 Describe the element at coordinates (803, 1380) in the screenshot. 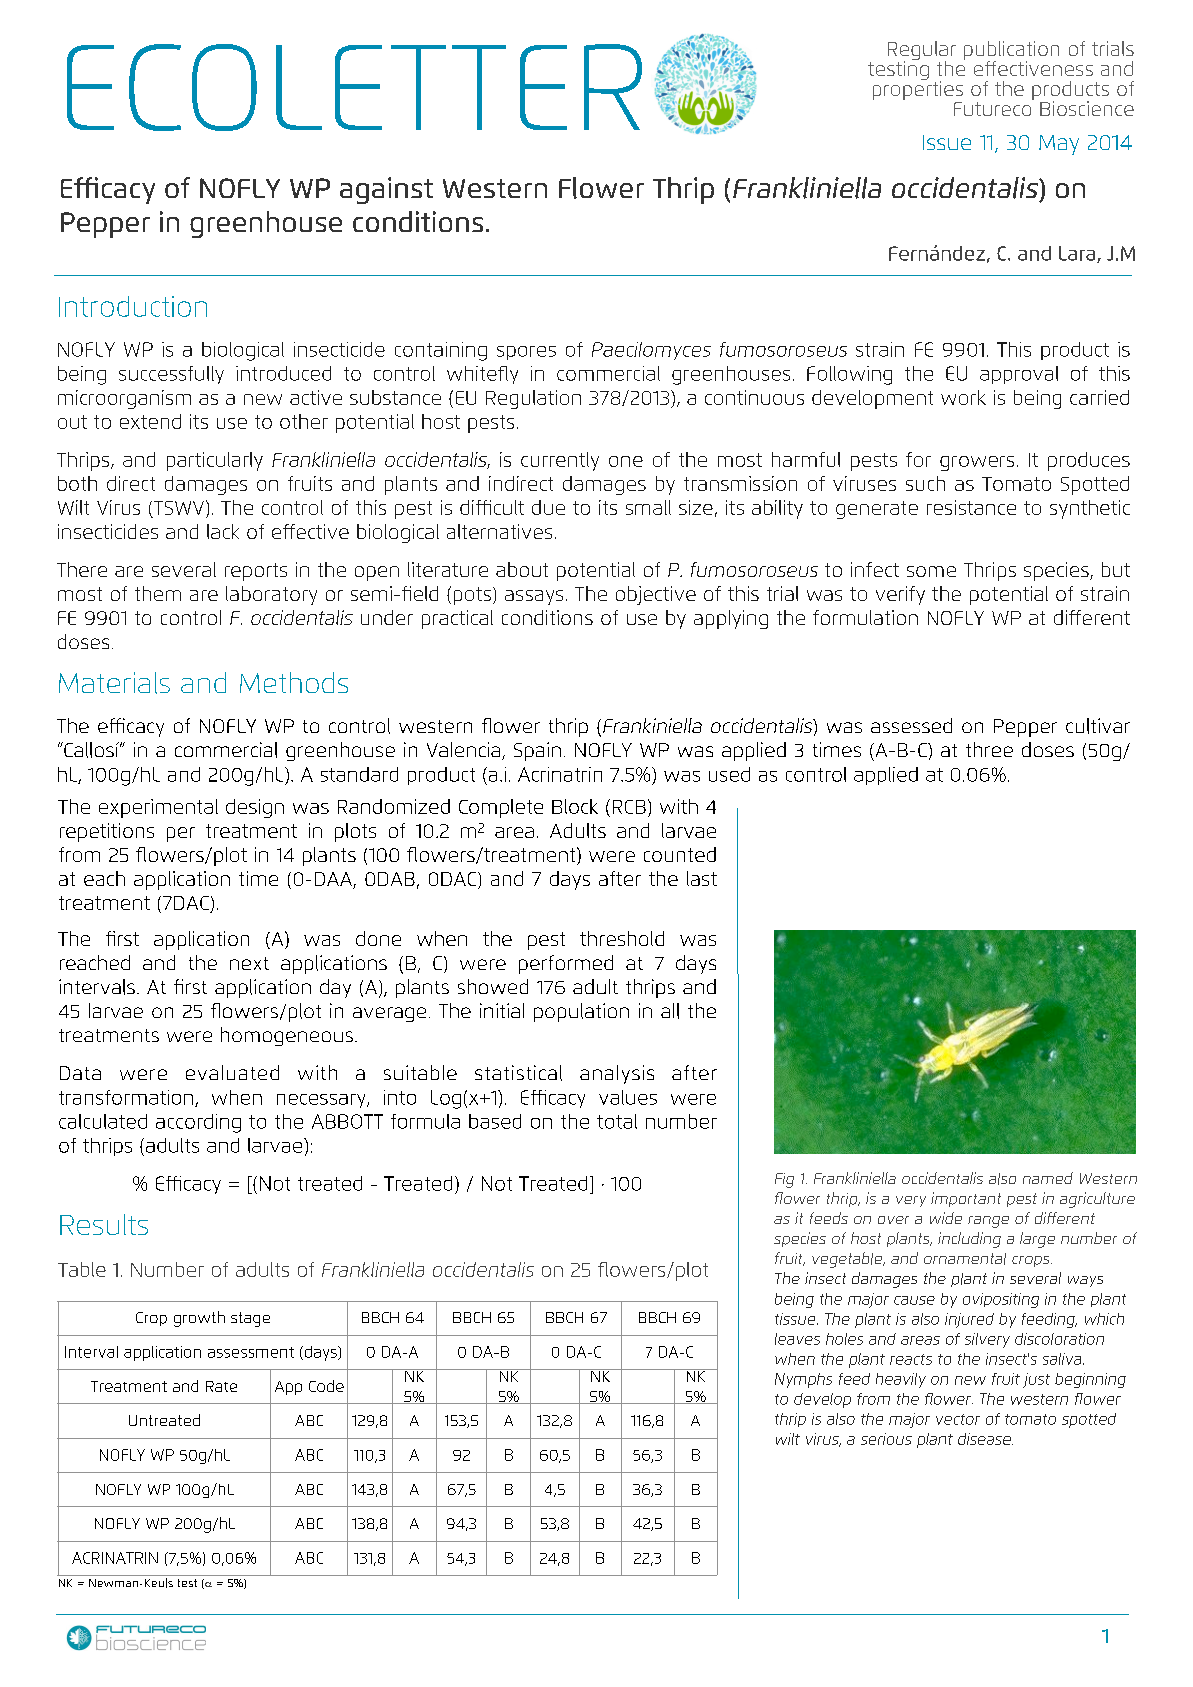

I see `Nymphs` at that location.
